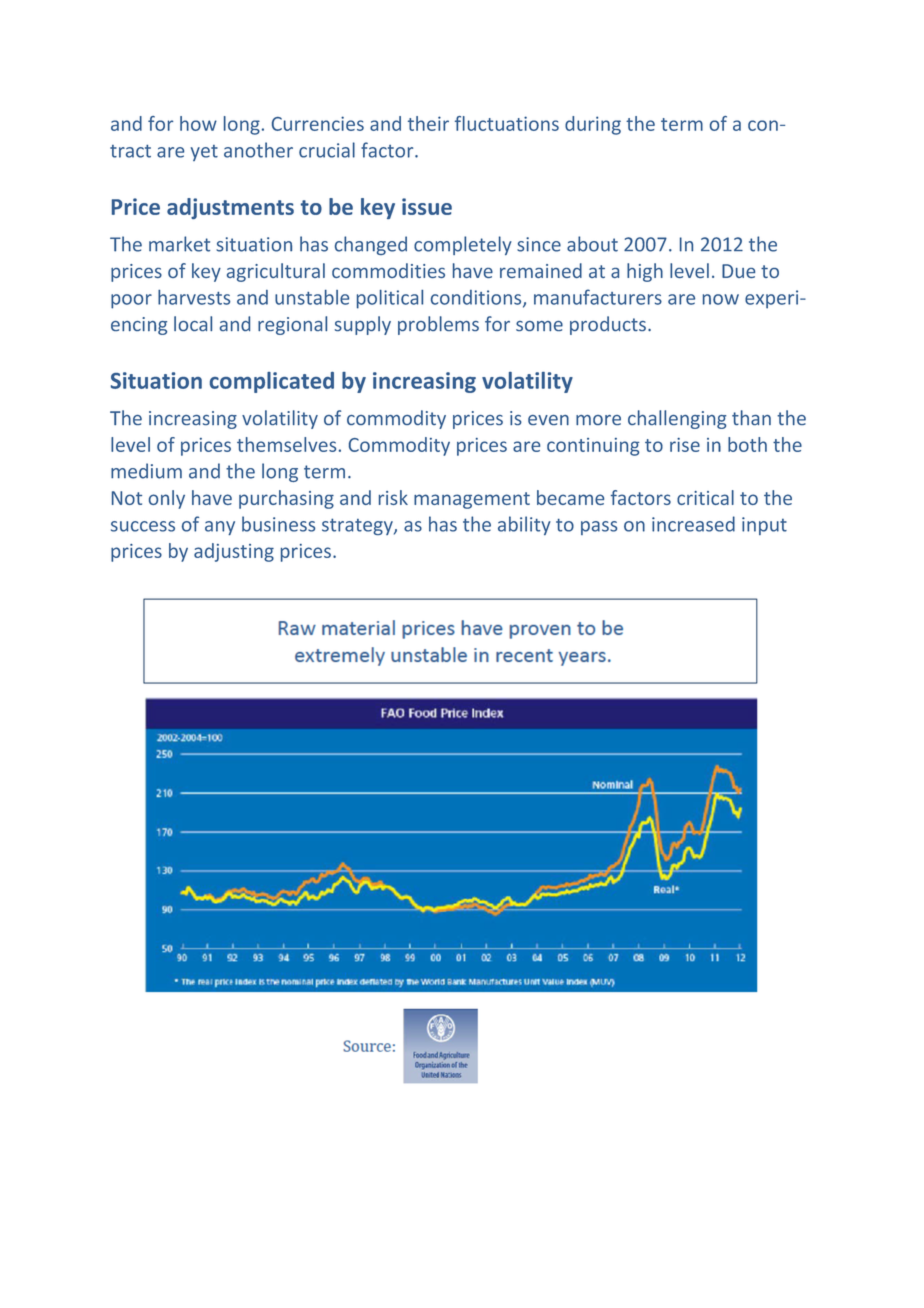  What do you see at coordinates (428, 123) in the image?
I see `their` at bounding box center [428, 123].
